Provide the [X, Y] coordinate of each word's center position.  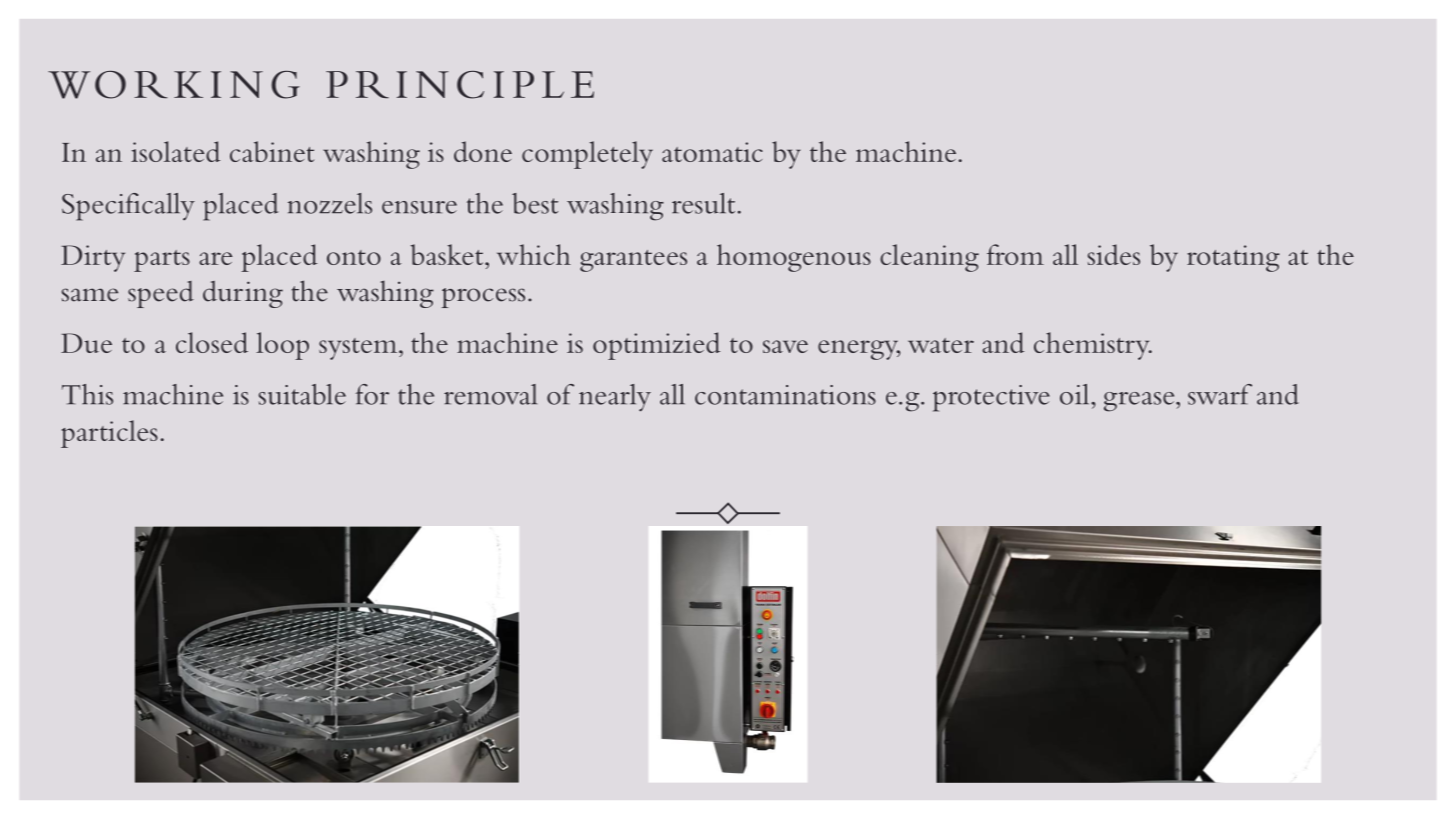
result [703, 203]
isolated [175, 151]
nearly [615, 398]
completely [587, 155]
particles [109, 434]
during [243, 294]
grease [1140, 402]
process [483, 298]
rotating [1233, 258]
